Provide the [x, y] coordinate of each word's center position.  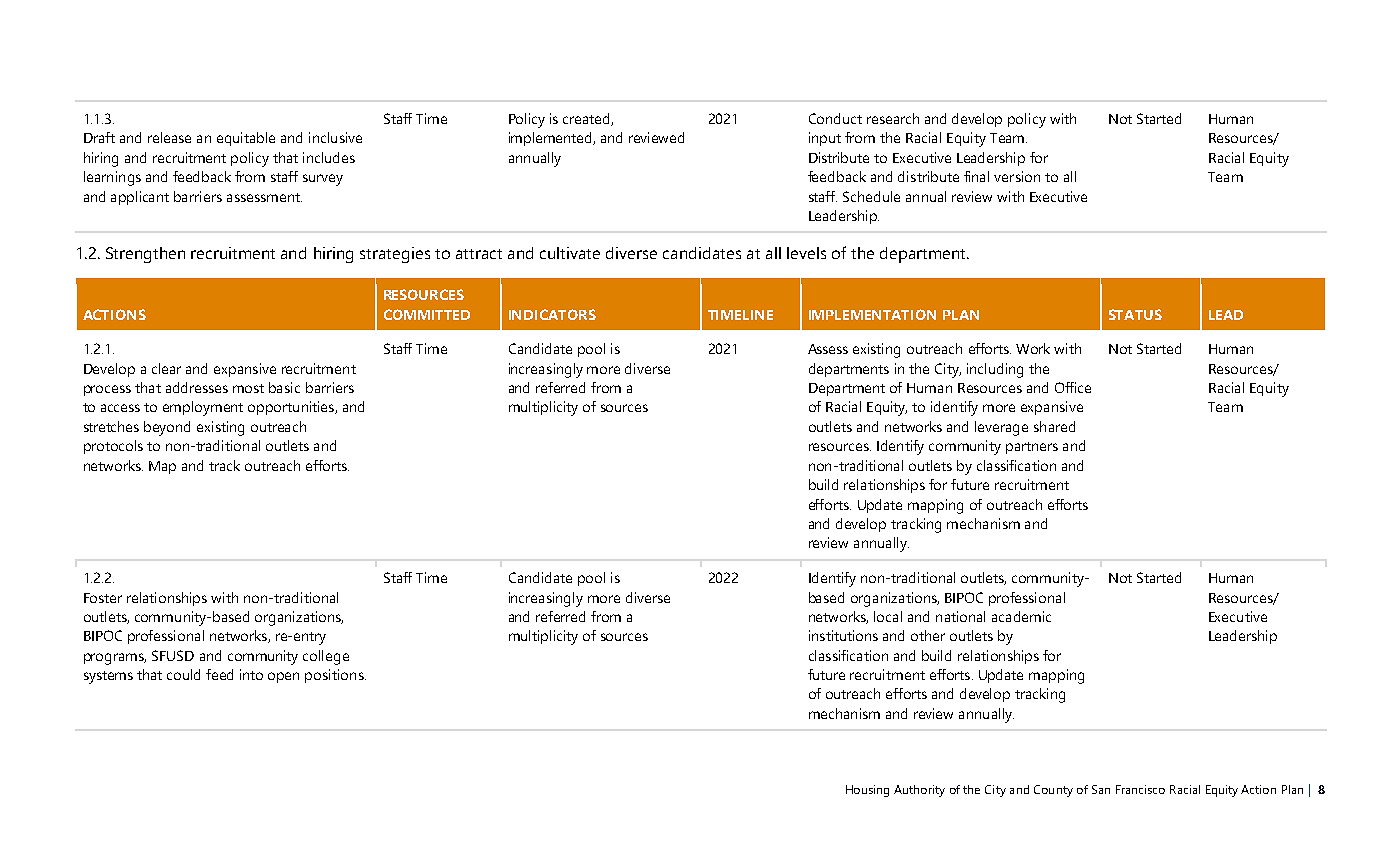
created [587, 119]
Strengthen [145, 255]
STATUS [1135, 314]
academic [1021, 616]
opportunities [292, 408]
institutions [843, 635]
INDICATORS [552, 314]
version [1017, 176]
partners [1032, 448]
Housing [867, 791]
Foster [103, 598]
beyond [167, 428]
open [283, 677]
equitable [246, 139]
